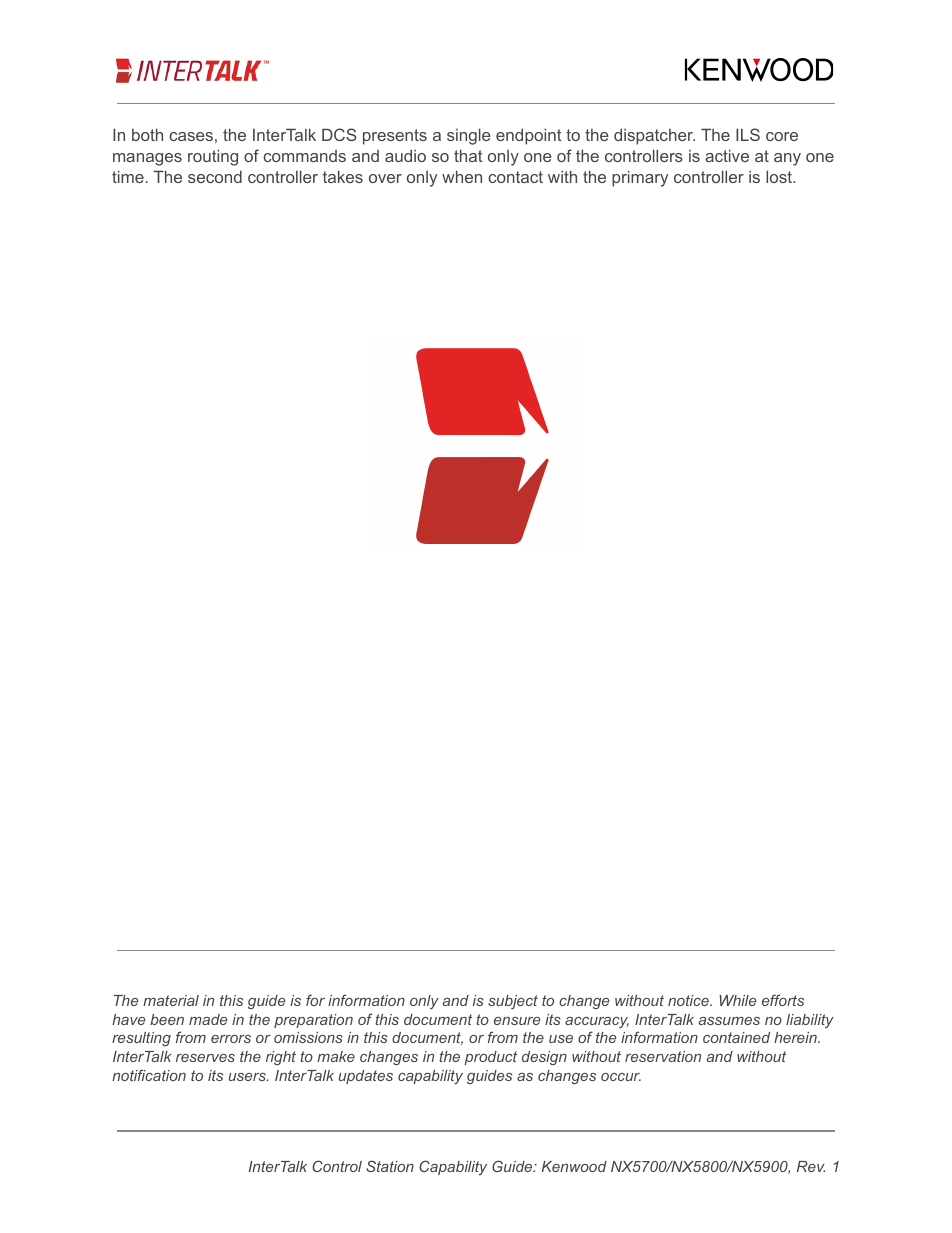 The height and width of the document is (1233, 952). I want to click on notice, so click(689, 1000).
